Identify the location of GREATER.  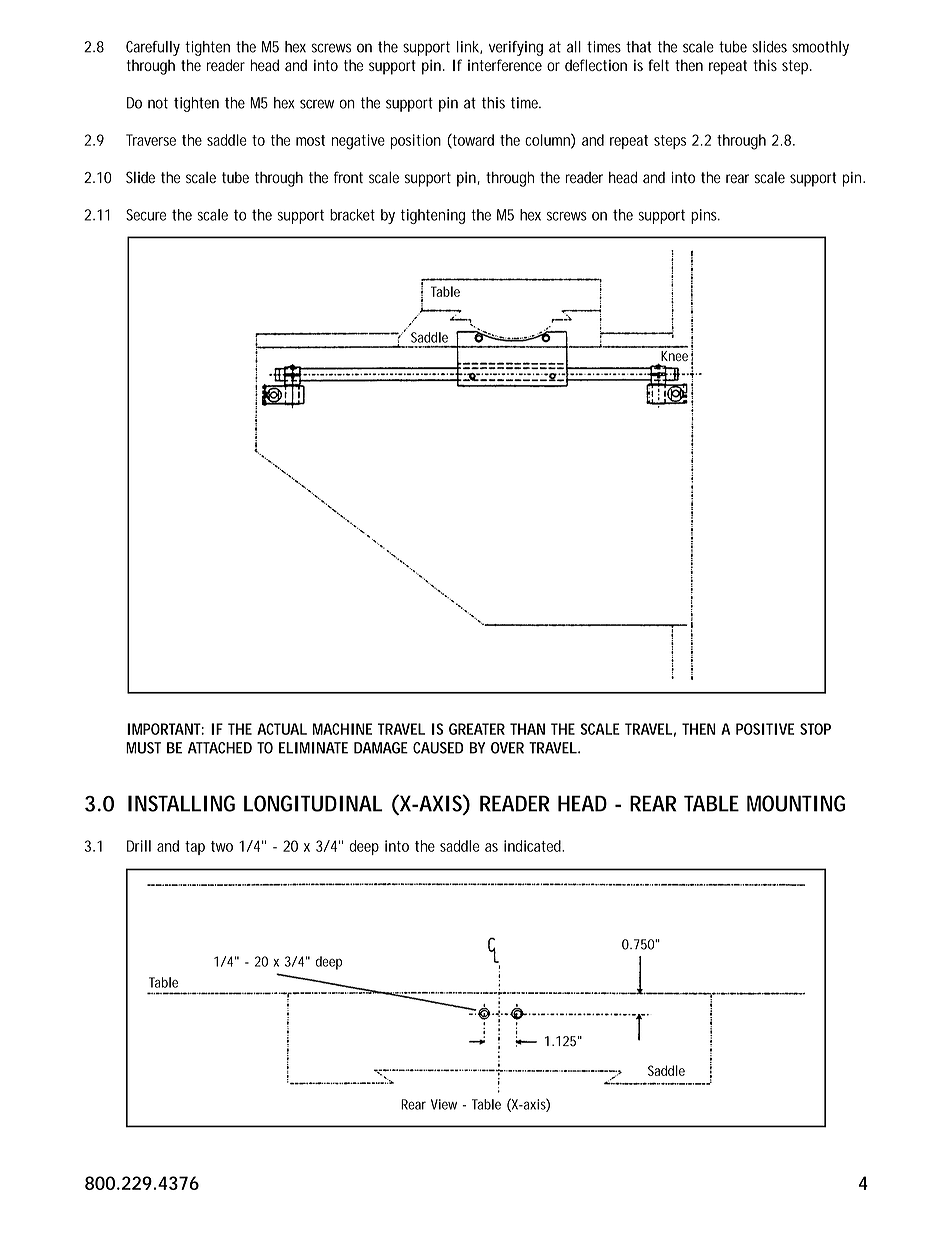
(477, 729).
